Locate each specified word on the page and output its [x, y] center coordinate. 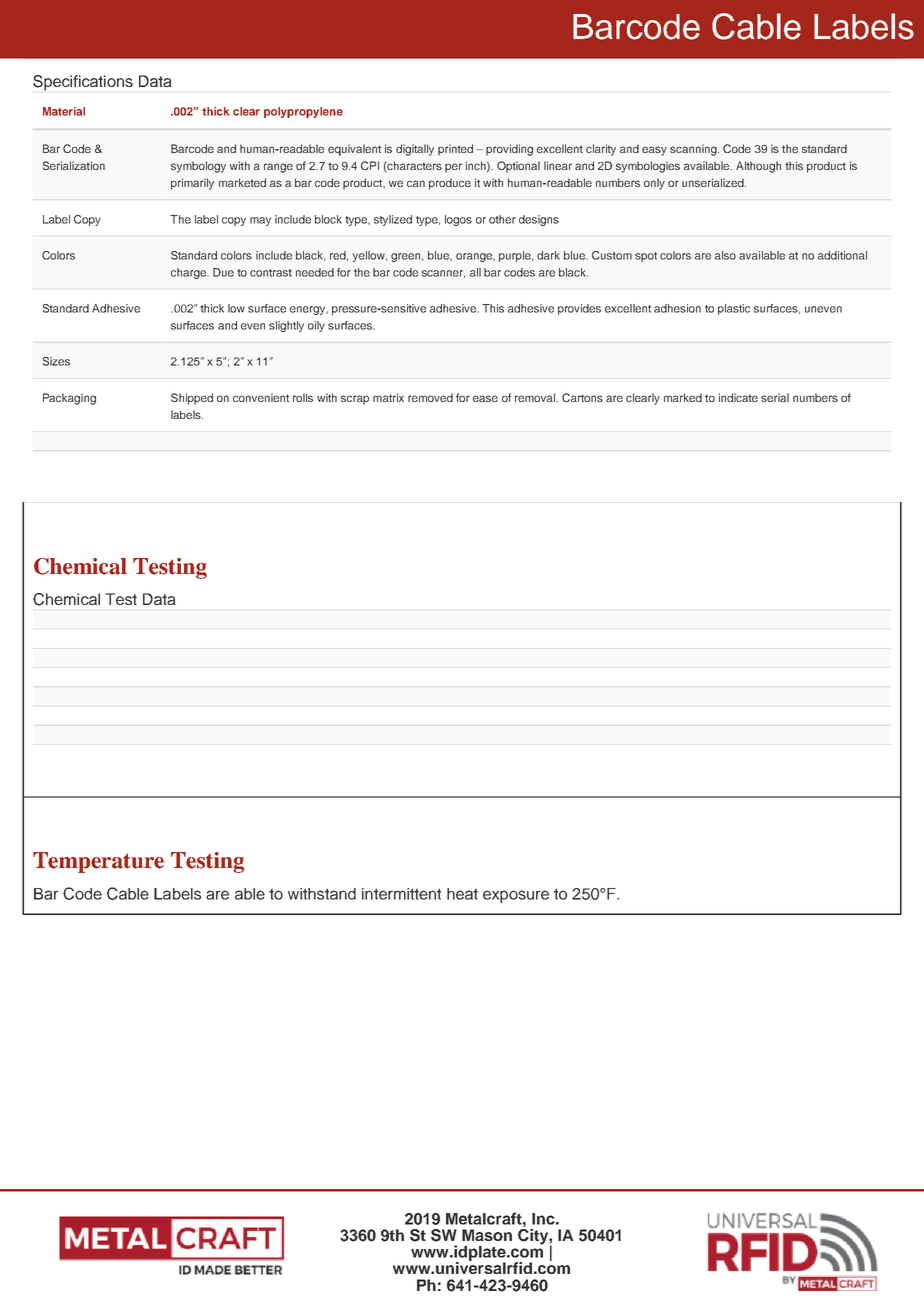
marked [683, 397]
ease [485, 398]
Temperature [98, 862]
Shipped [192, 399]
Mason [487, 1235]
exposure [516, 896]
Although [758, 167]
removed [430, 397]
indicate [738, 397]
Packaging [69, 399]
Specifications [83, 83]
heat [462, 894]
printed [455, 150]
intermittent [401, 894]
